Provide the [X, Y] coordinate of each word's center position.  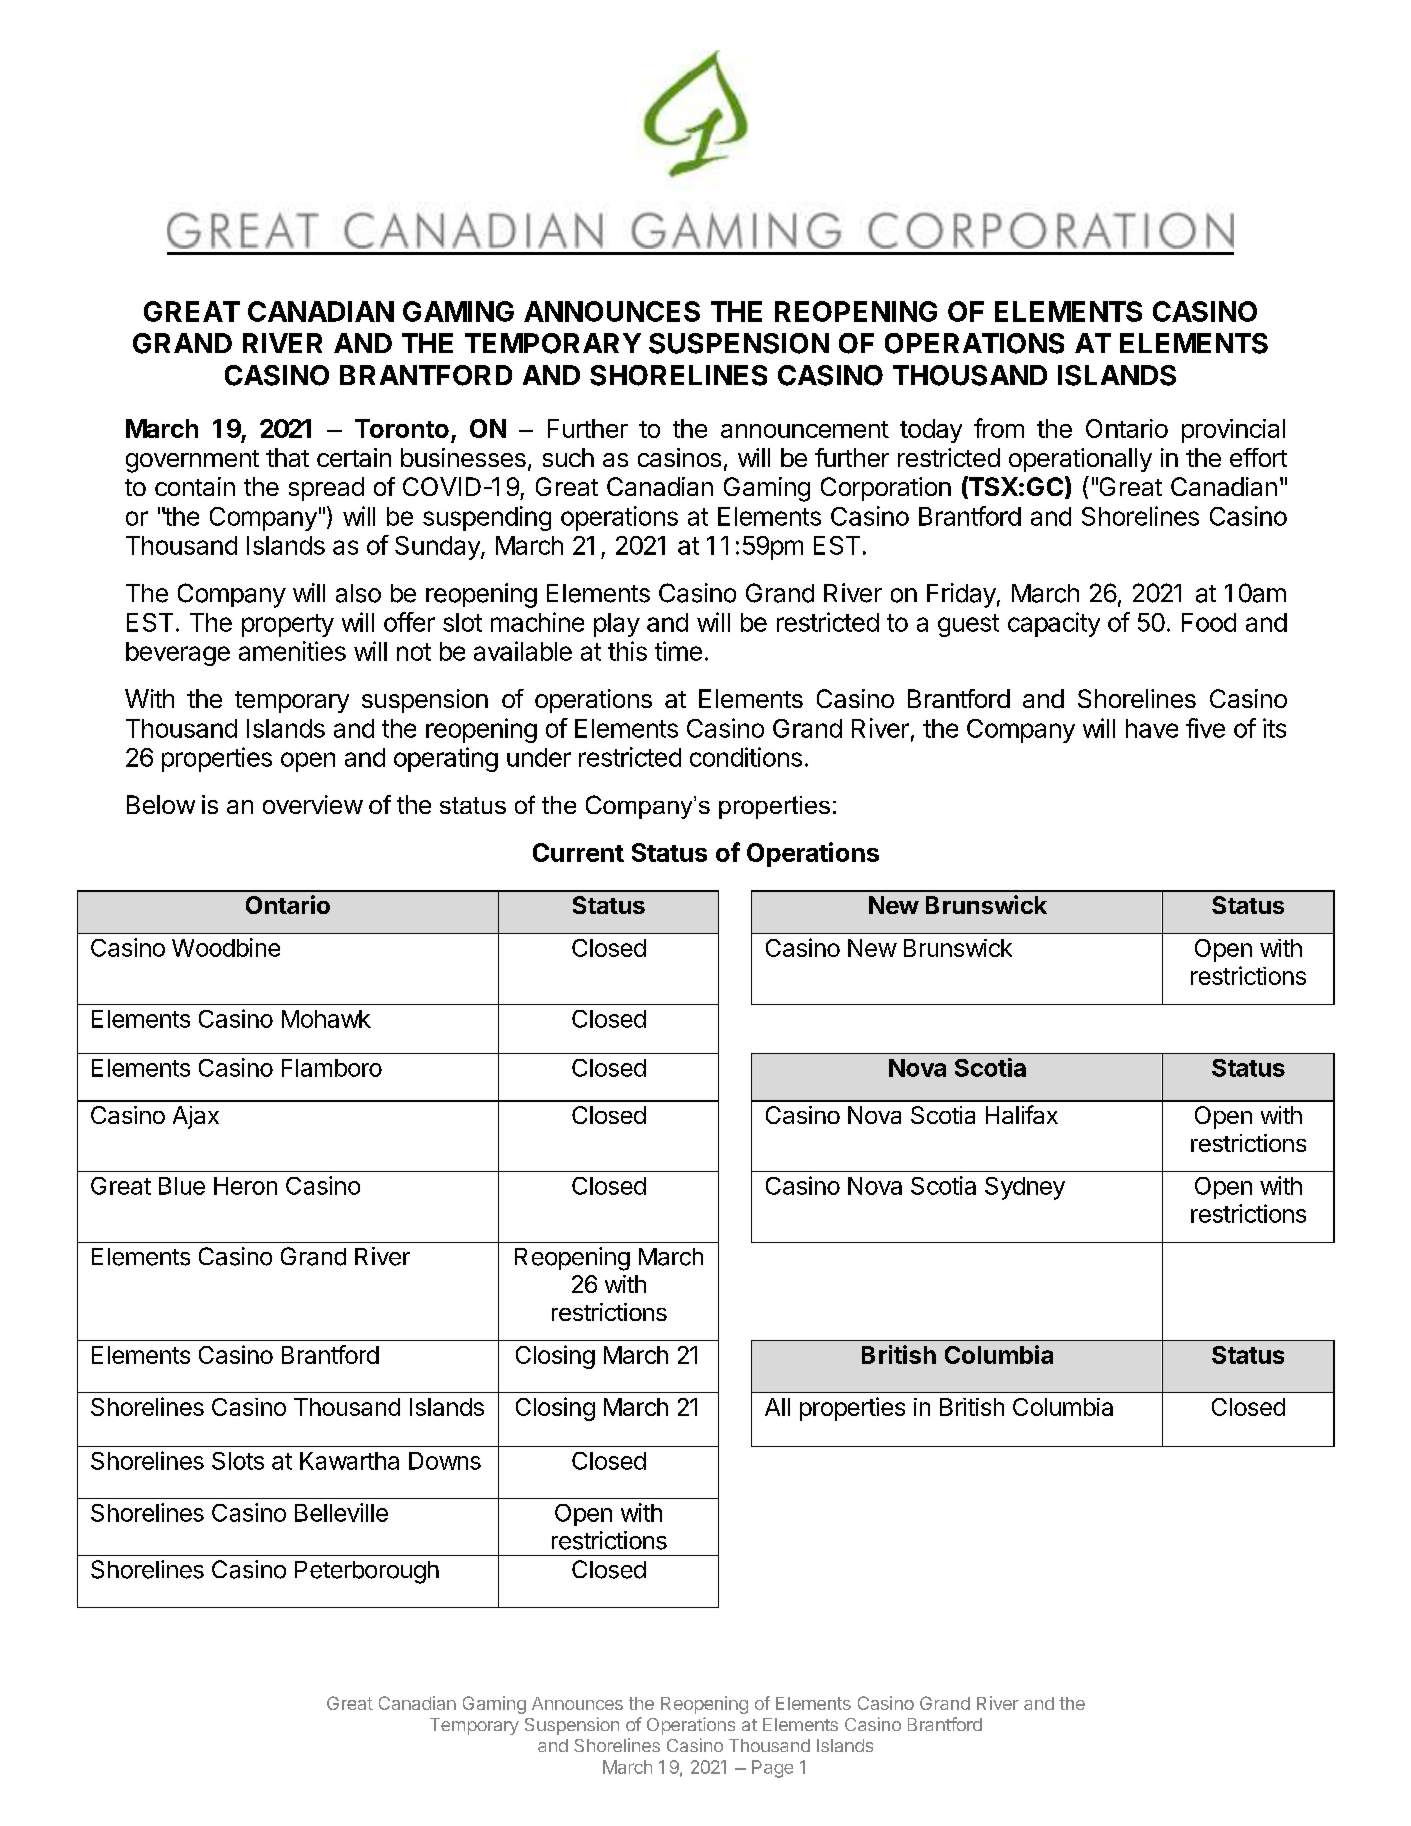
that [287, 457]
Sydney [1025, 1188]
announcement [805, 429]
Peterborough [367, 1572]
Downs [445, 1461]
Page [772, 1769]
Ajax [196, 1117]
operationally [1080, 460]
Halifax [1022, 1114]
